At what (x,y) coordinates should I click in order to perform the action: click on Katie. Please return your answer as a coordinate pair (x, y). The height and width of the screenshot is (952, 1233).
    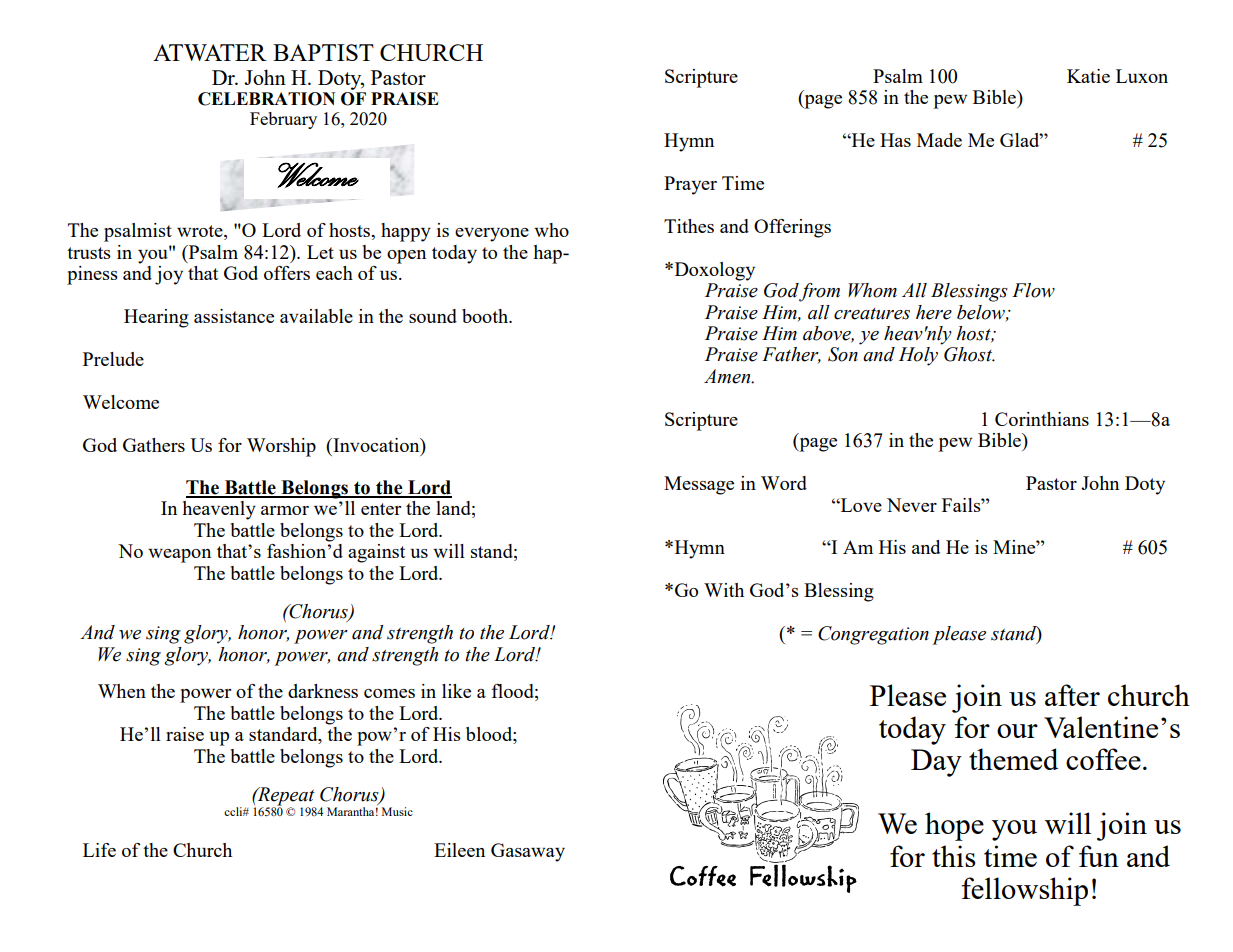
    Looking at the image, I should click on (1088, 76).
